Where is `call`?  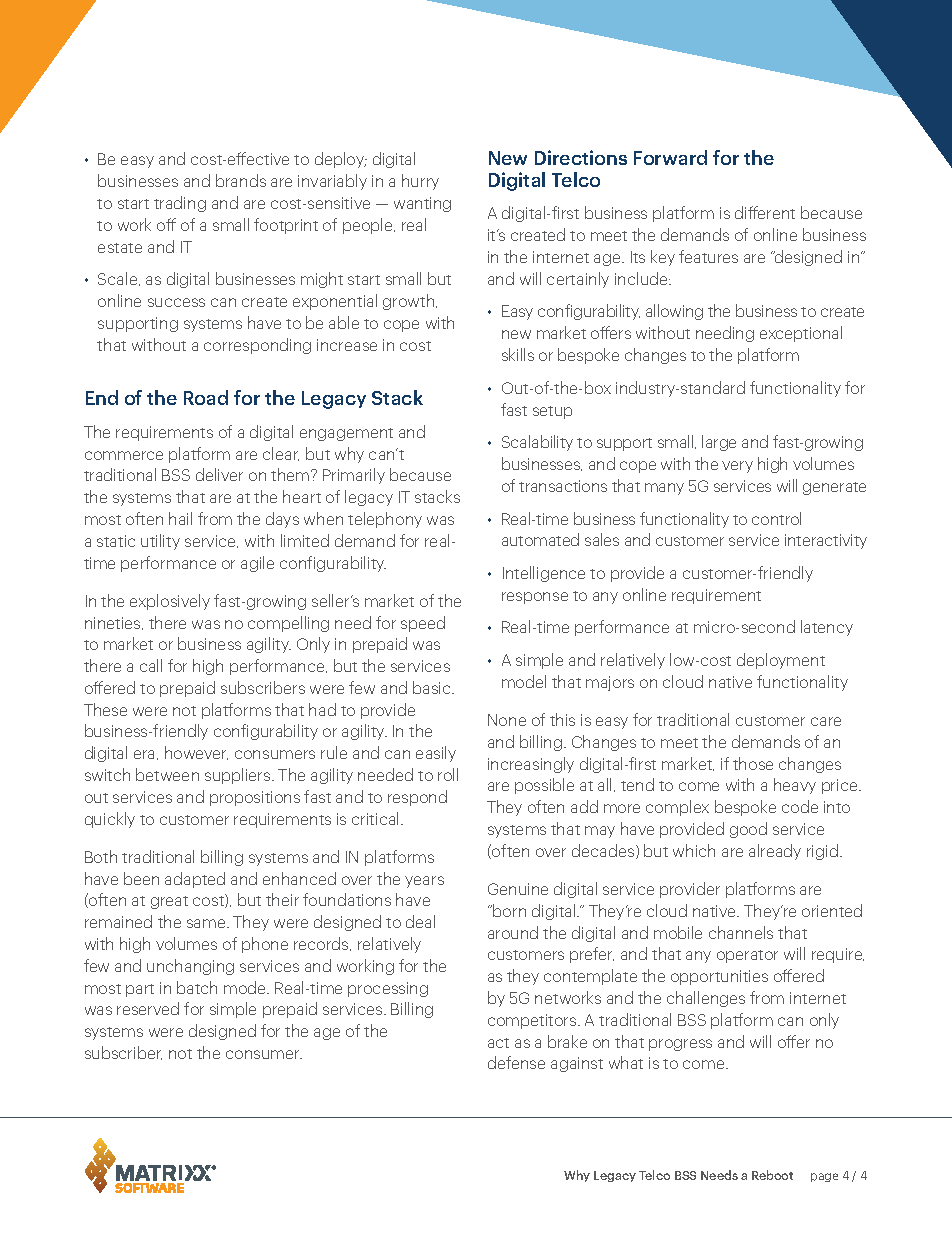 call is located at coordinates (151, 665).
